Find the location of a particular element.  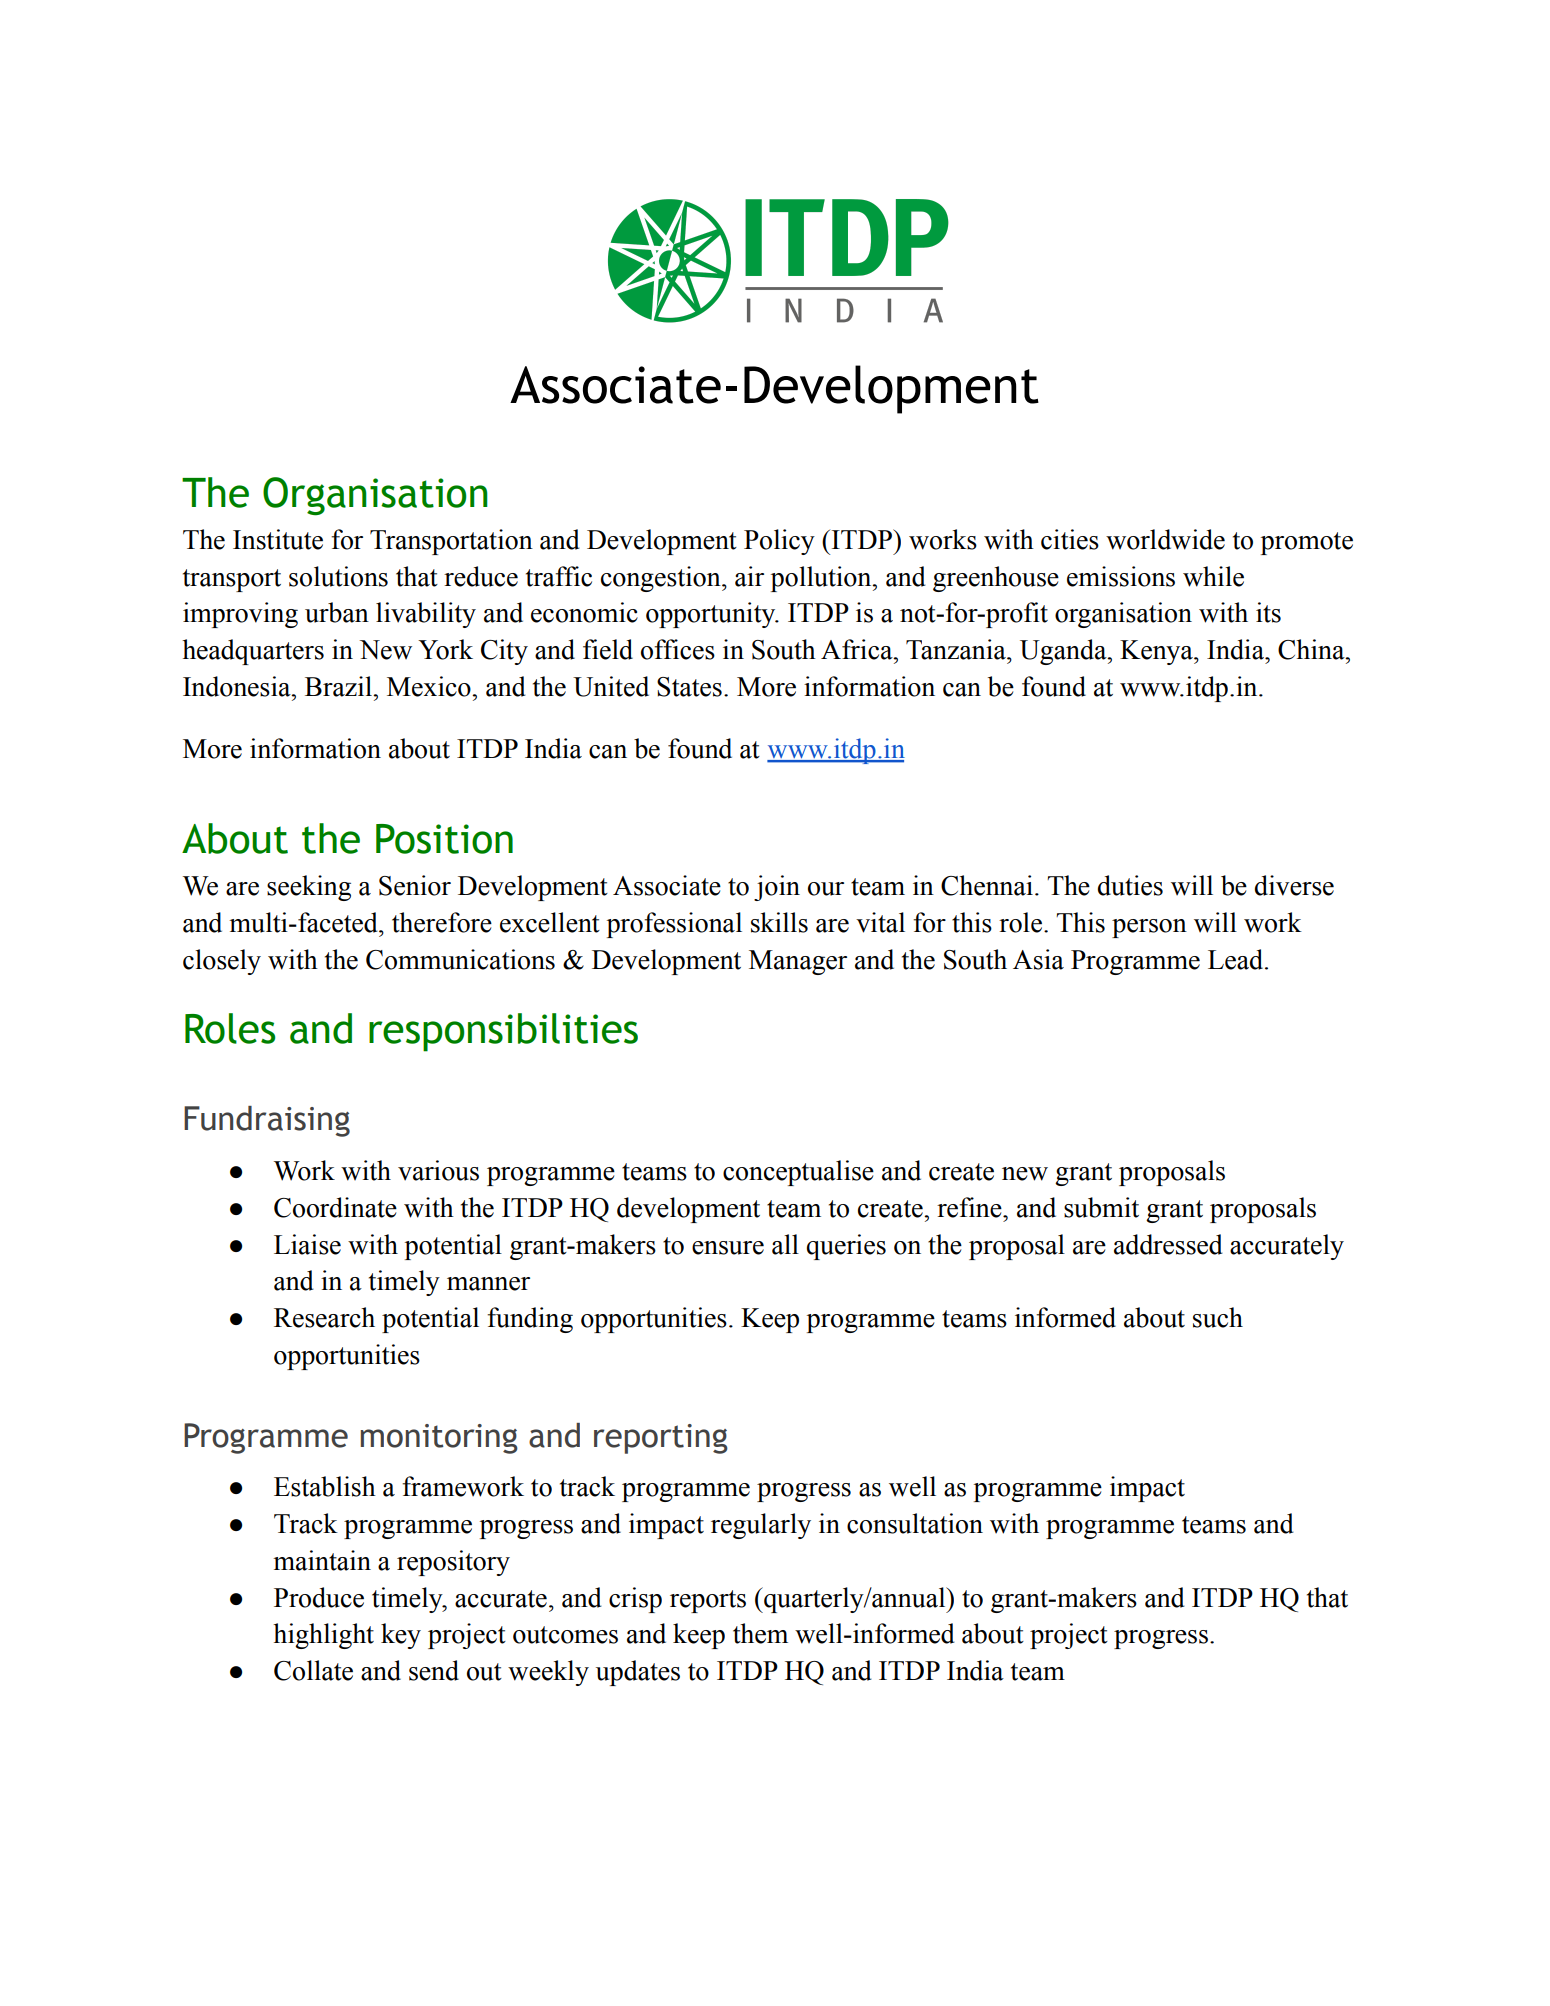

consultation is located at coordinates (915, 1523).
